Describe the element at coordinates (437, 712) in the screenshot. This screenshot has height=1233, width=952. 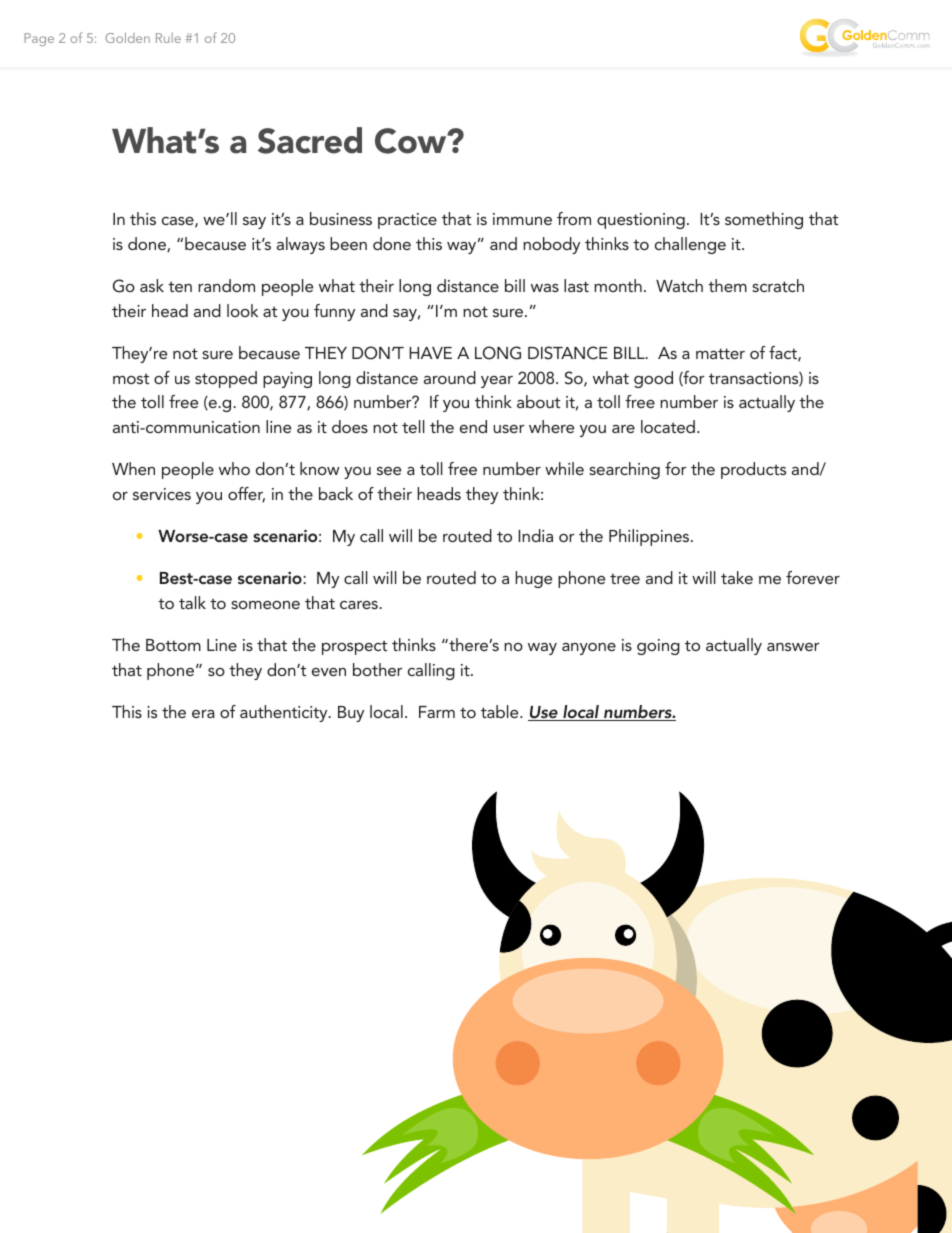
I see `Farm` at that location.
